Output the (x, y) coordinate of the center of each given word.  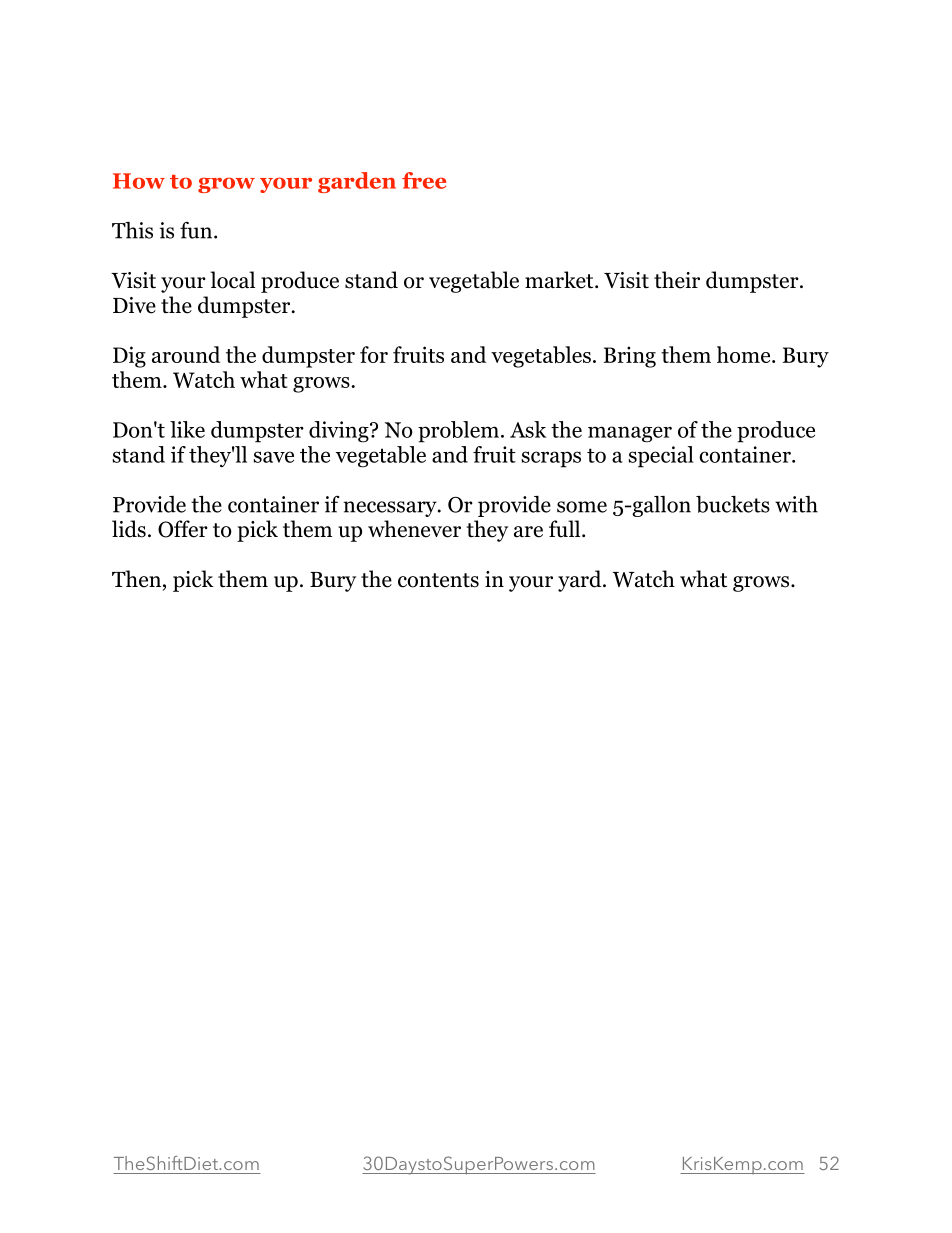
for (374, 354)
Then (136, 579)
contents (438, 580)
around (186, 354)
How (139, 181)
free (424, 180)
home (745, 354)
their (677, 280)
